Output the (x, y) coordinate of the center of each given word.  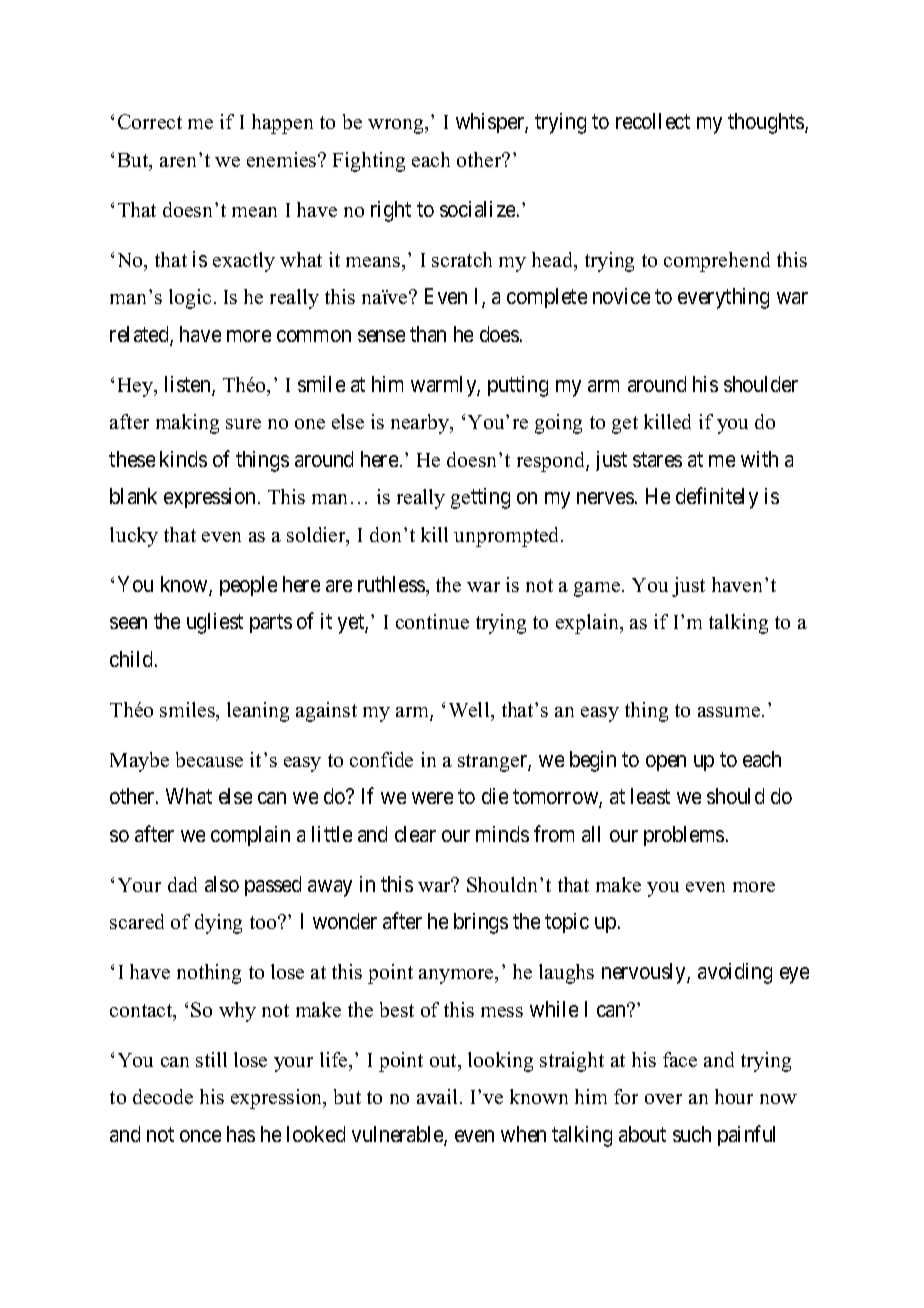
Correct (150, 121)
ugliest (215, 623)
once (200, 1136)
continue (432, 621)
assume (730, 712)
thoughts (767, 123)
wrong (397, 126)
